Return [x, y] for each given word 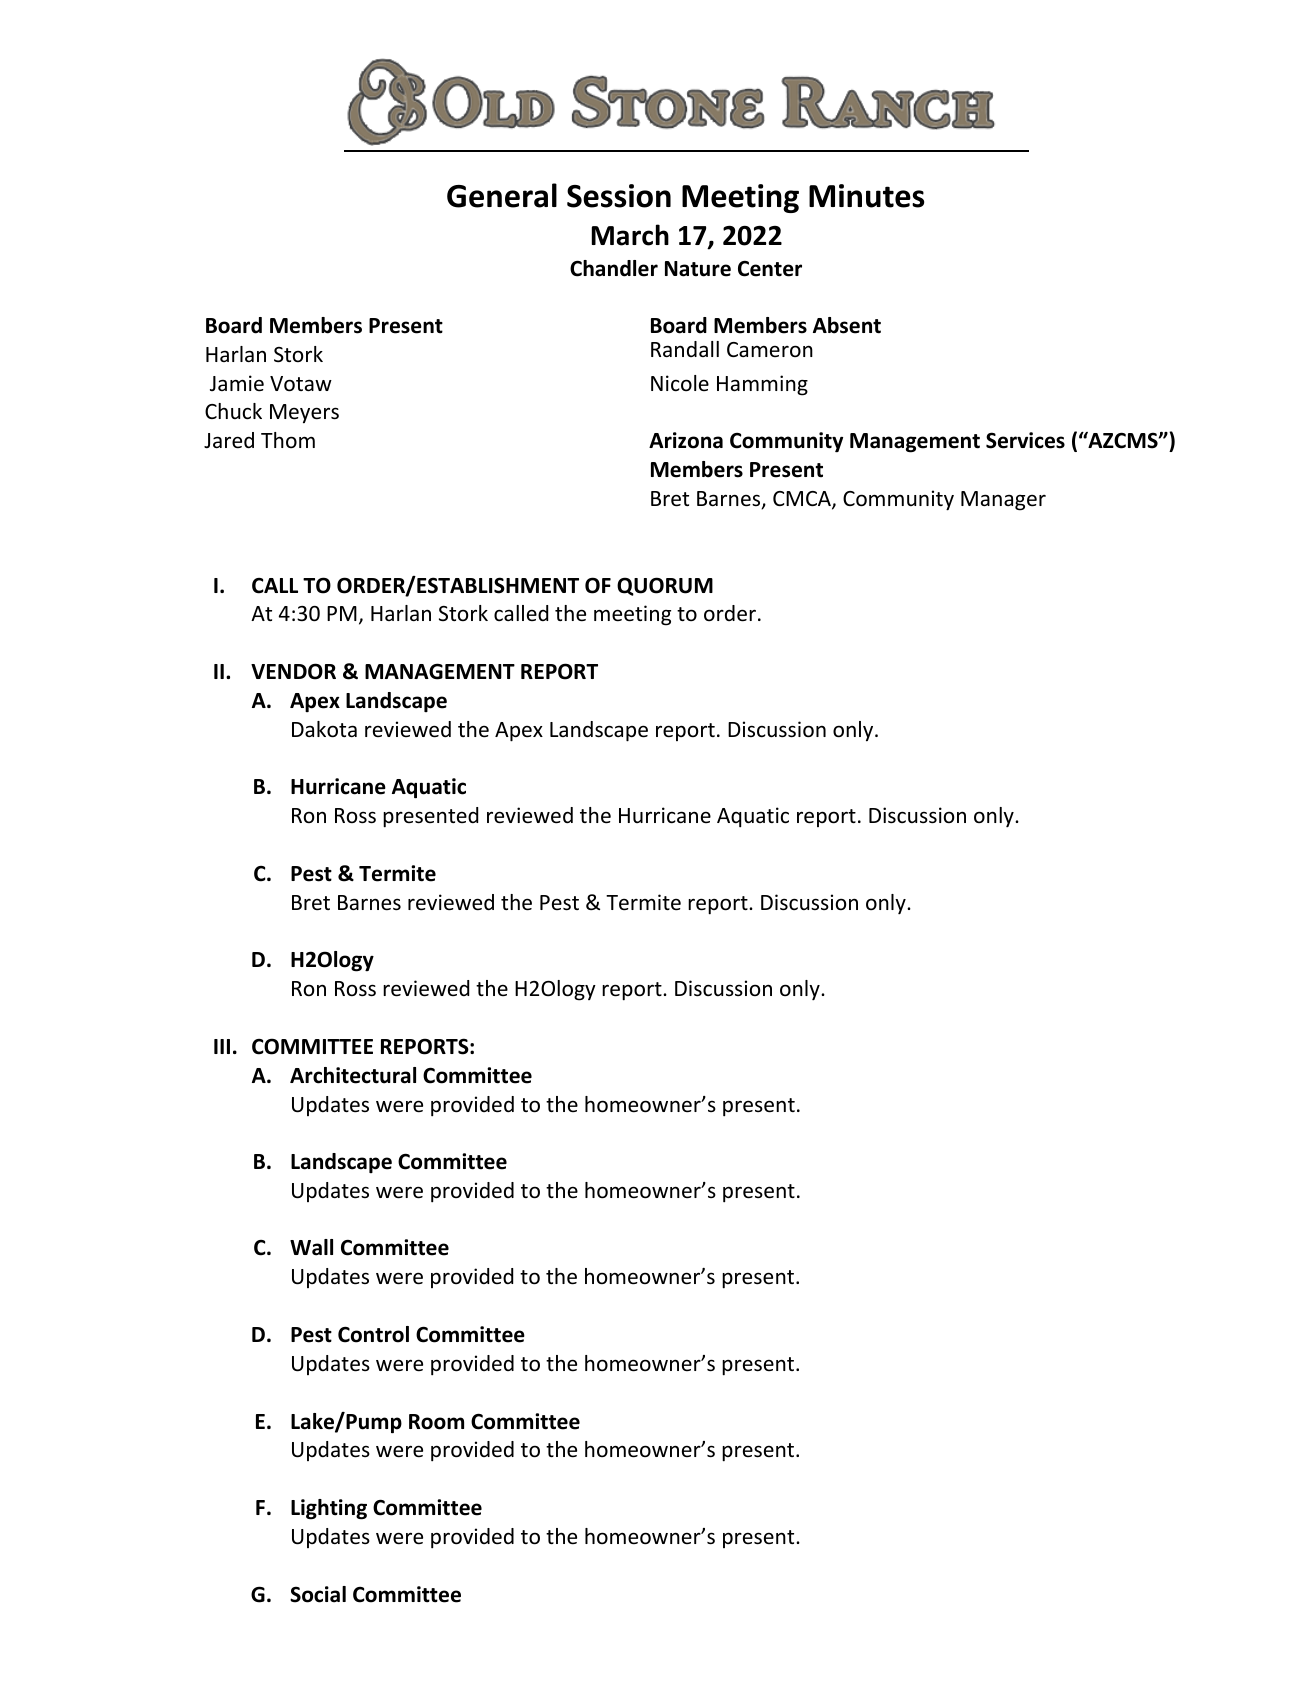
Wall [311, 1247]
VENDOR [293, 671]
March [630, 235]
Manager [1003, 501]
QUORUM [665, 586]
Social [318, 1594]
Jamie [237, 383]
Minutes [866, 196]
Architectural [353, 1075]
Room [436, 1422]
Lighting [329, 1509]
